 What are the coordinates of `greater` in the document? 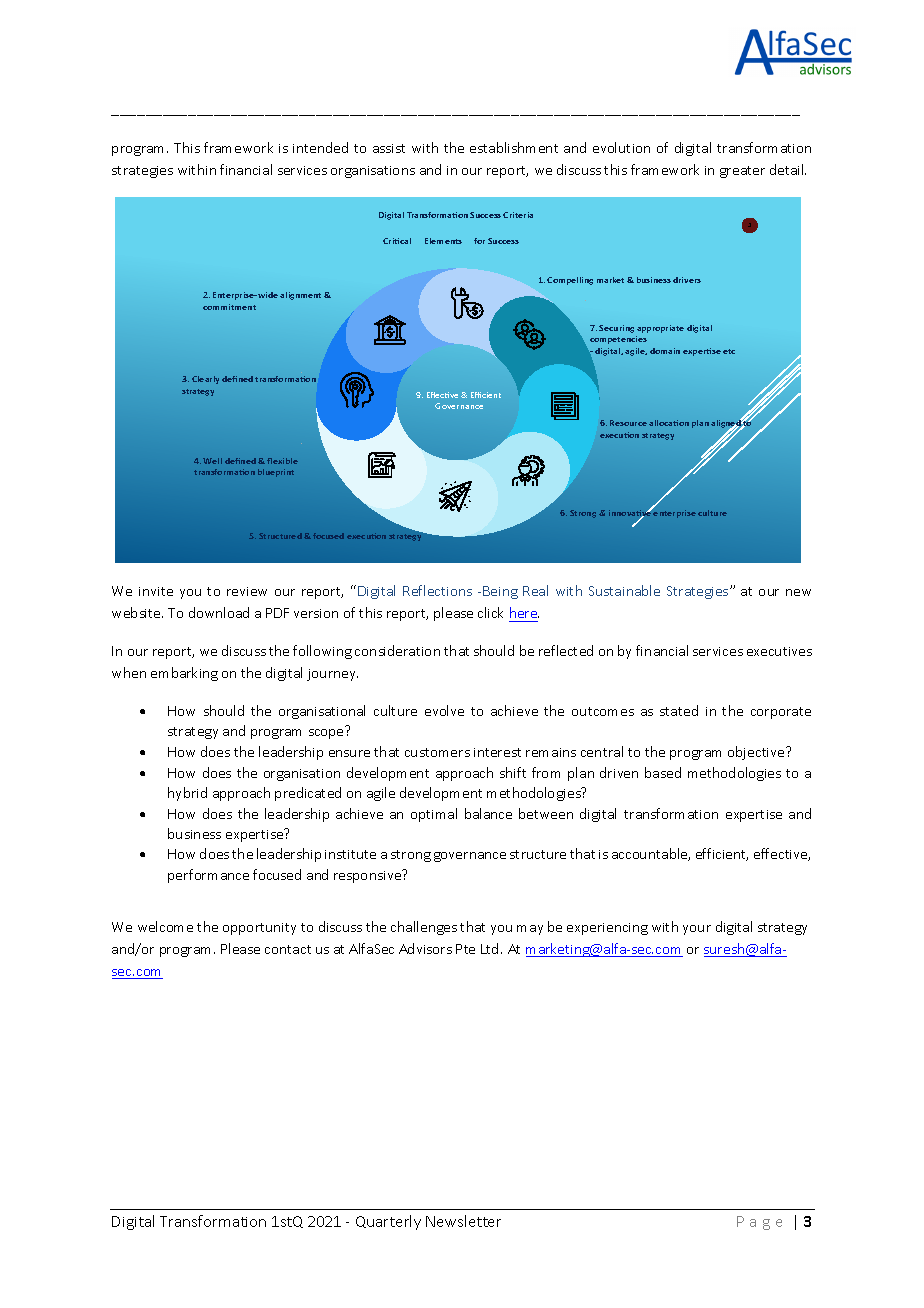 It's located at (742, 172).
